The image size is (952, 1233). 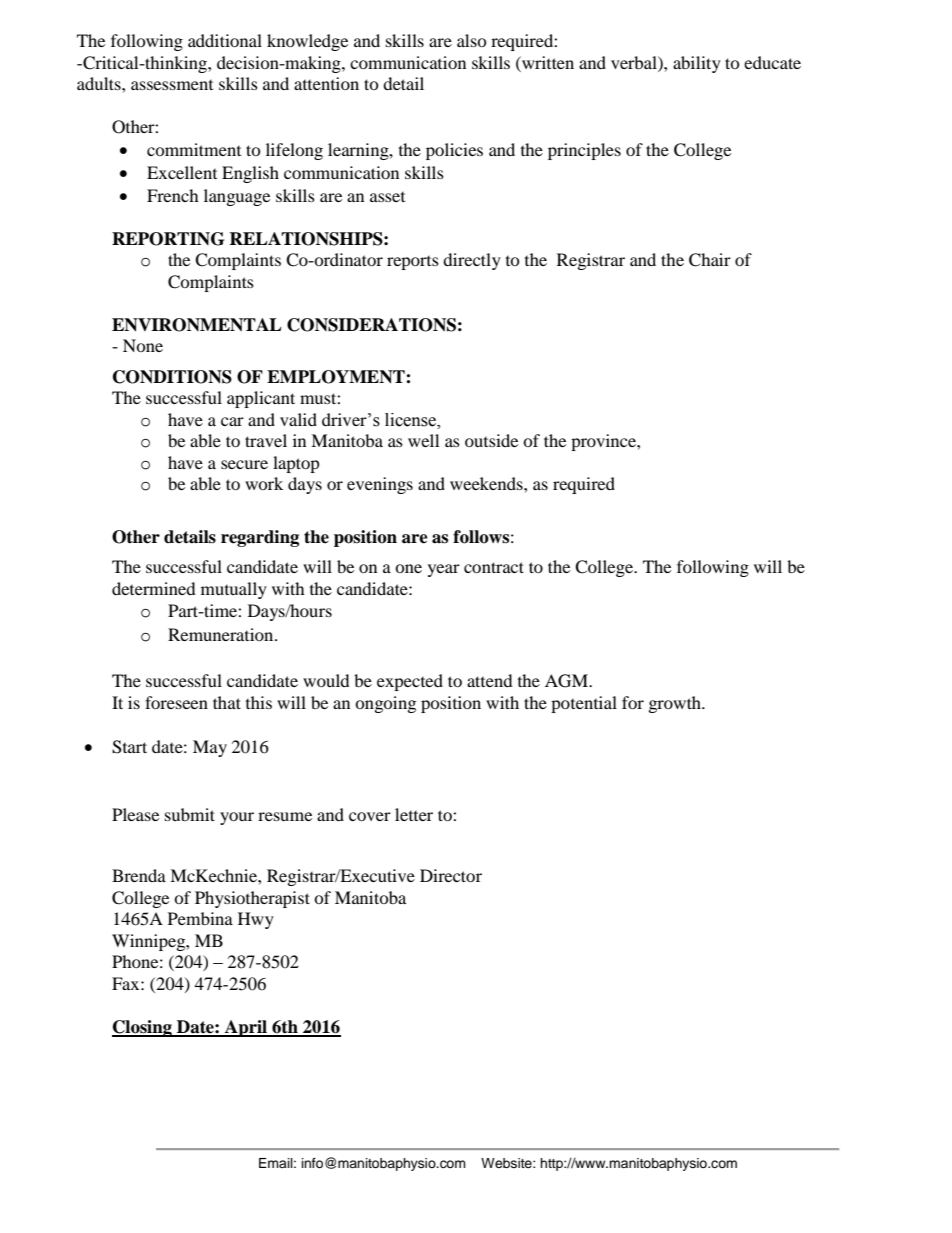 What do you see at coordinates (414, 814) in the screenshot?
I see `letter` at bounding box center [414, 814].
